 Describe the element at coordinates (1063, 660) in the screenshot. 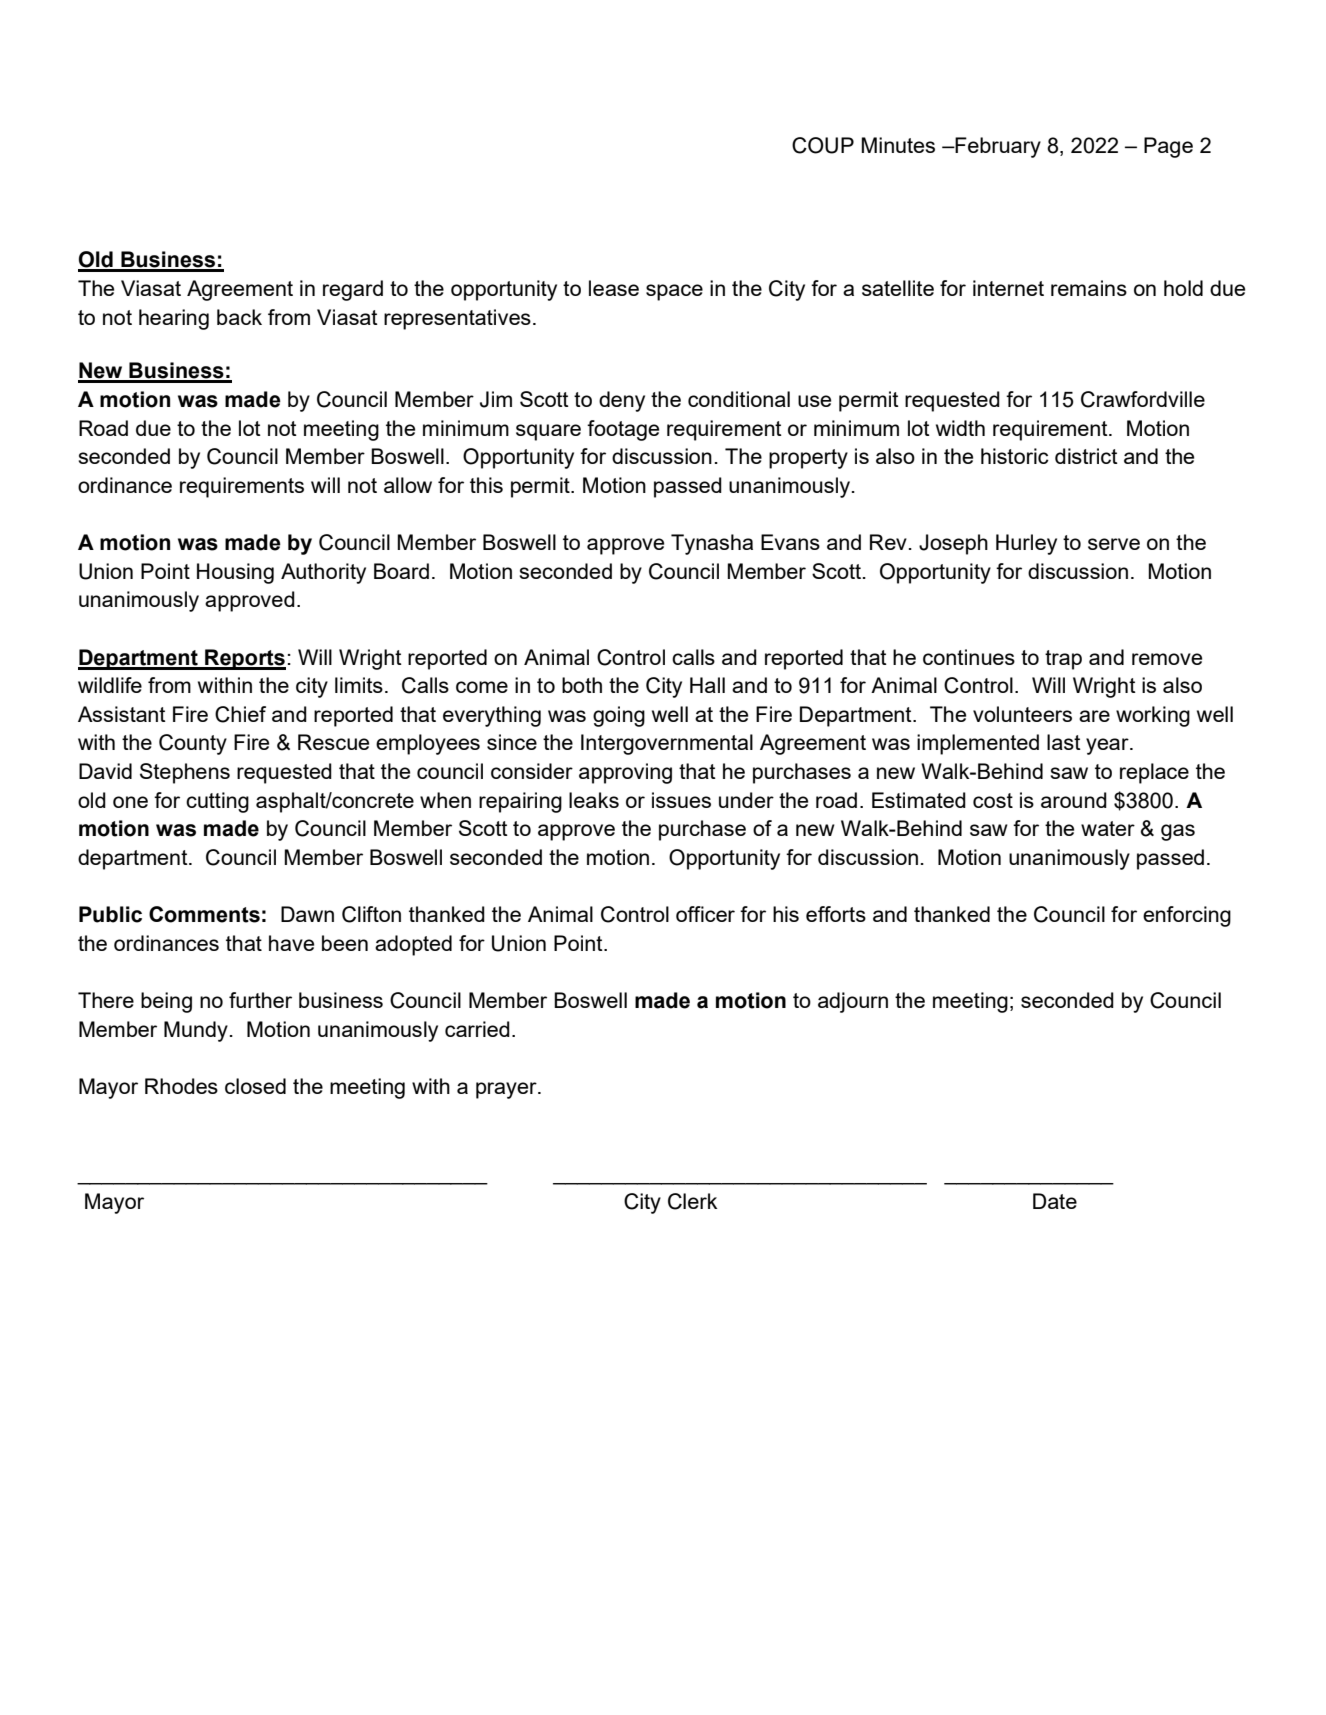

I see `trap` at that location.
